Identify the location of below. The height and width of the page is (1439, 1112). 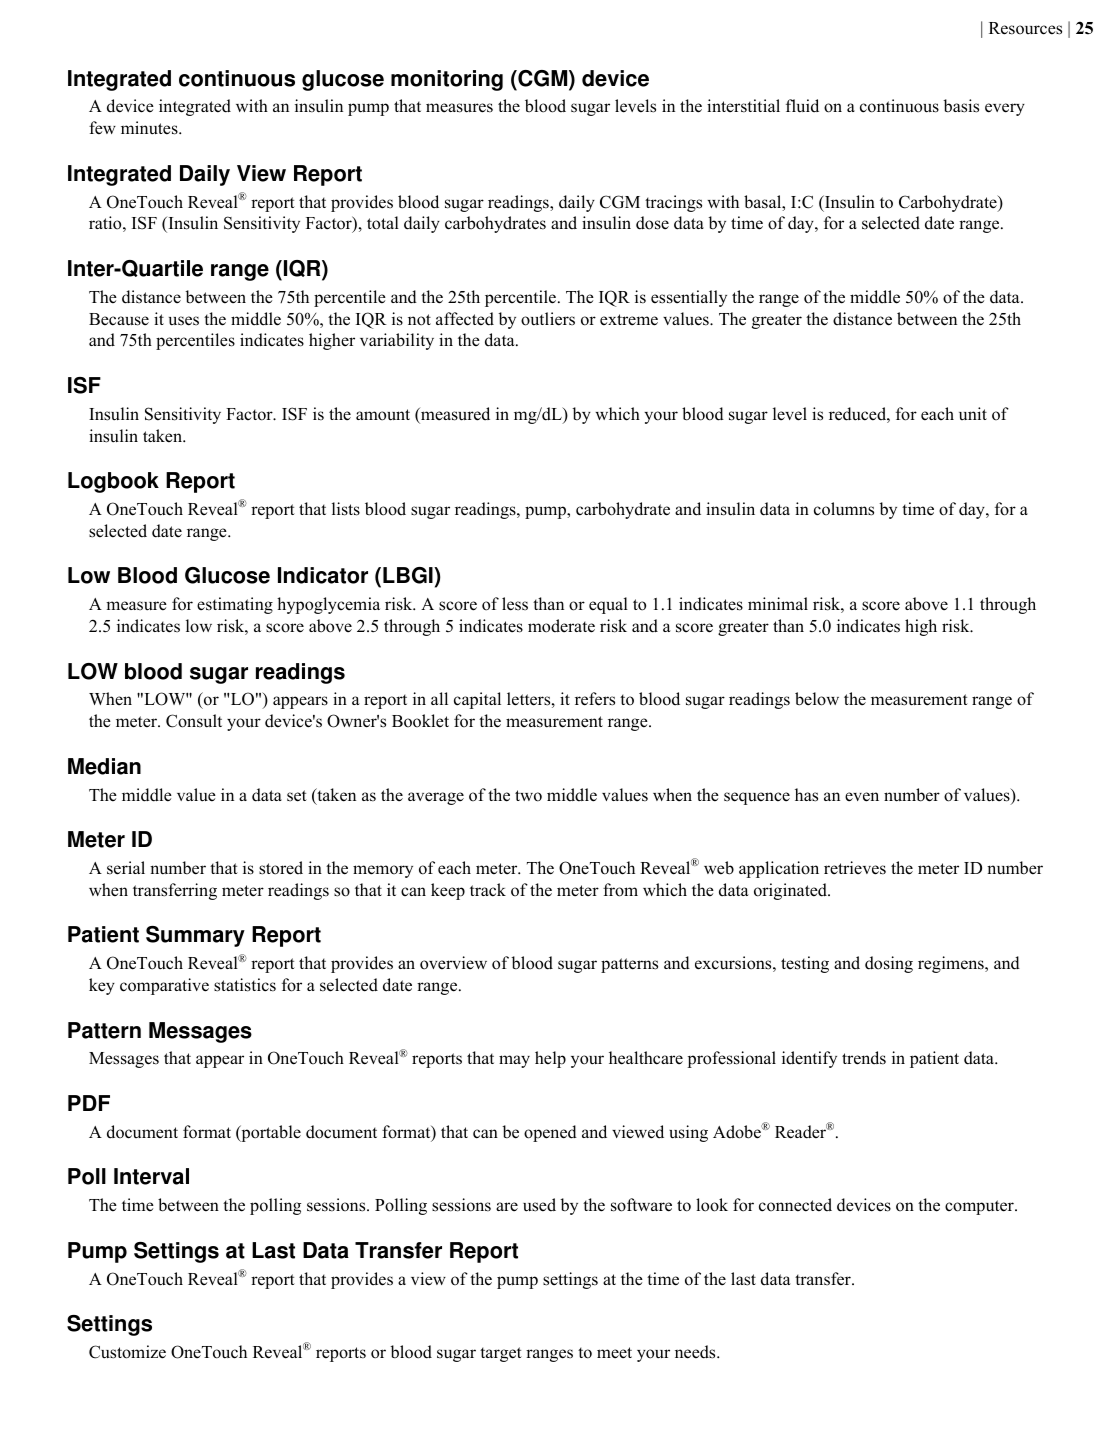
(817, 699).
